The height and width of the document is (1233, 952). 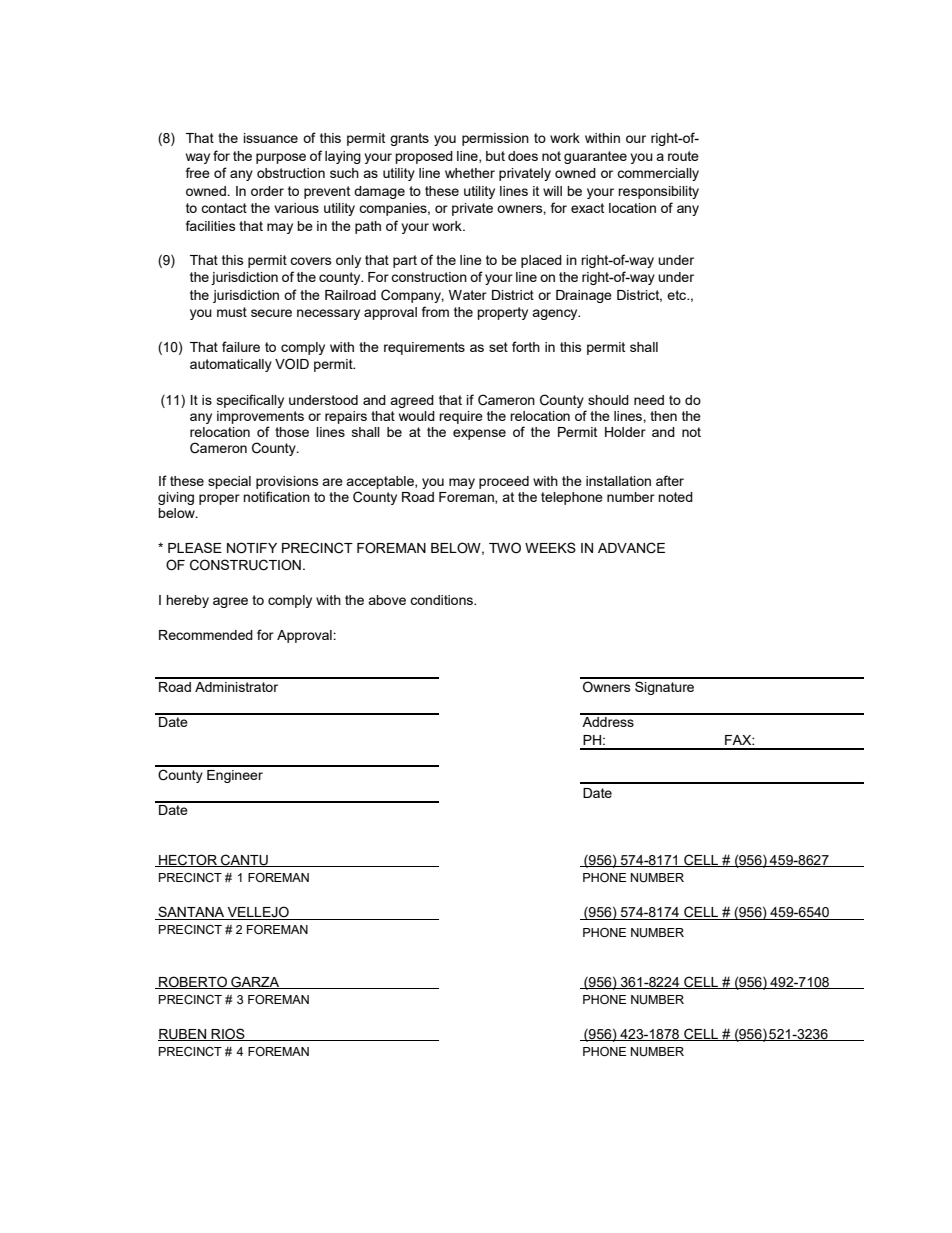 What do you see at coordinates (252, 548) in the document?
I see `NOTIFY` at bounding box center [252, 548].
